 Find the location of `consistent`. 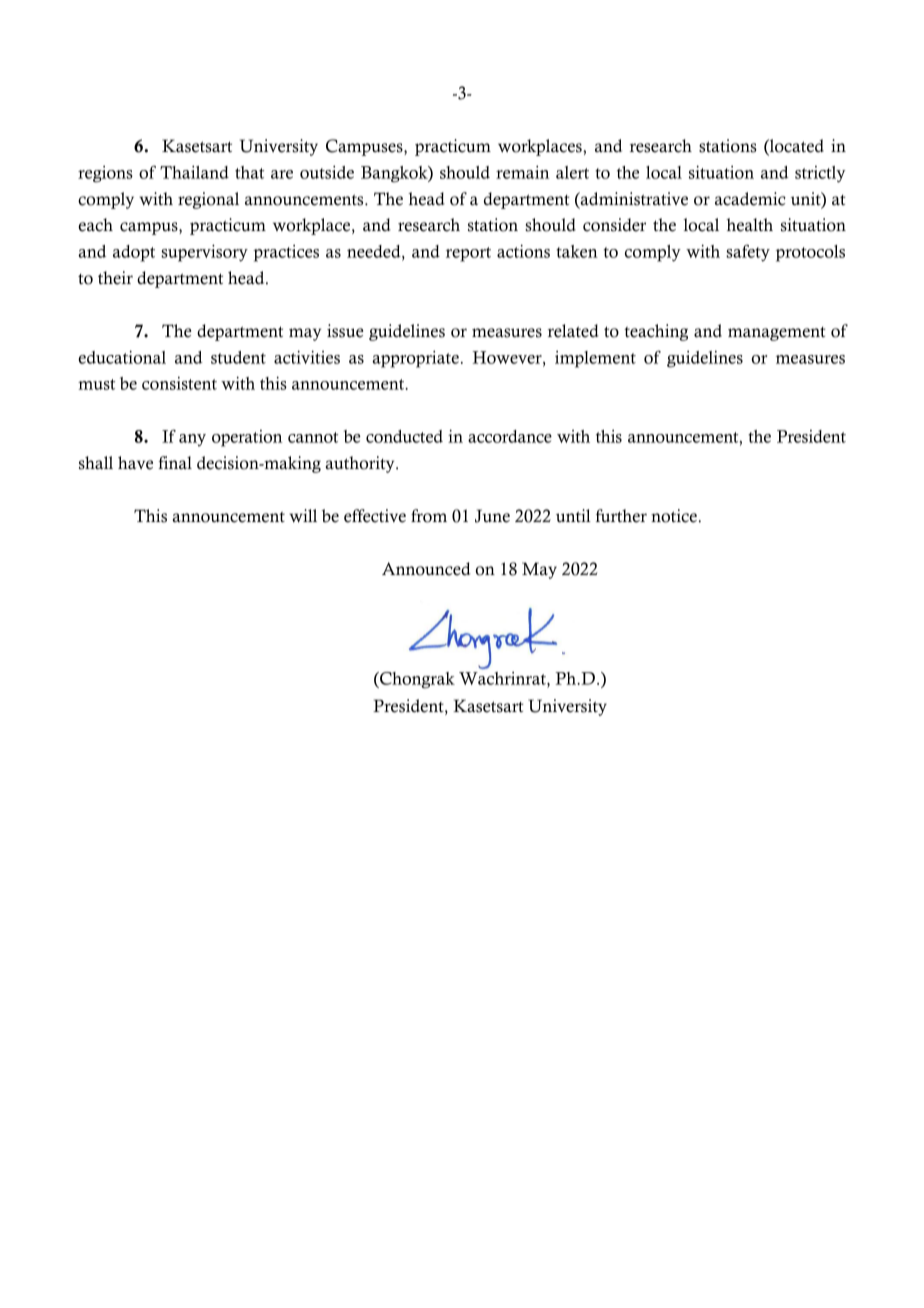

consistent is located at coordinates (179, 383).
